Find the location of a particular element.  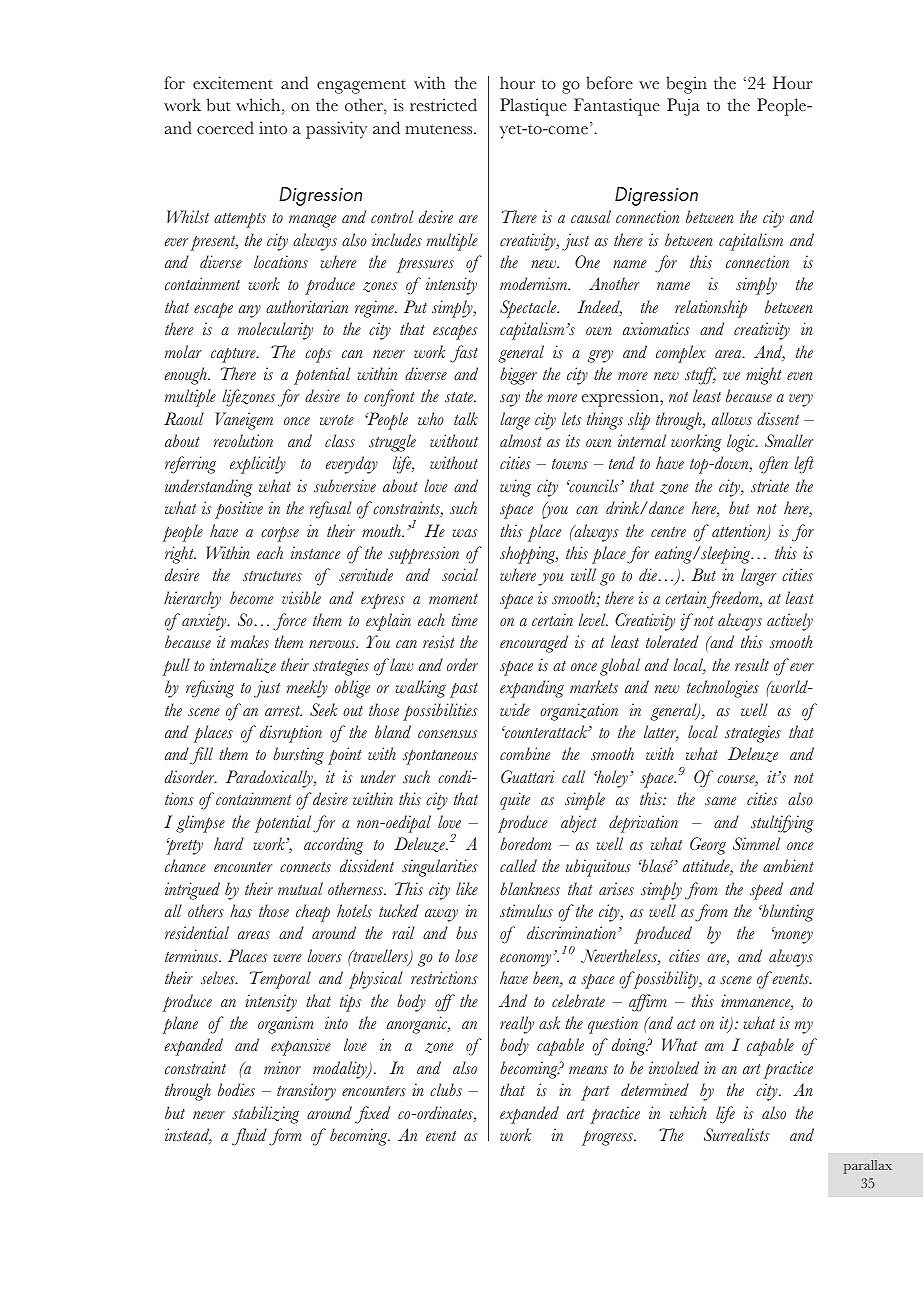

almost is located at coordinates (521, 440).
